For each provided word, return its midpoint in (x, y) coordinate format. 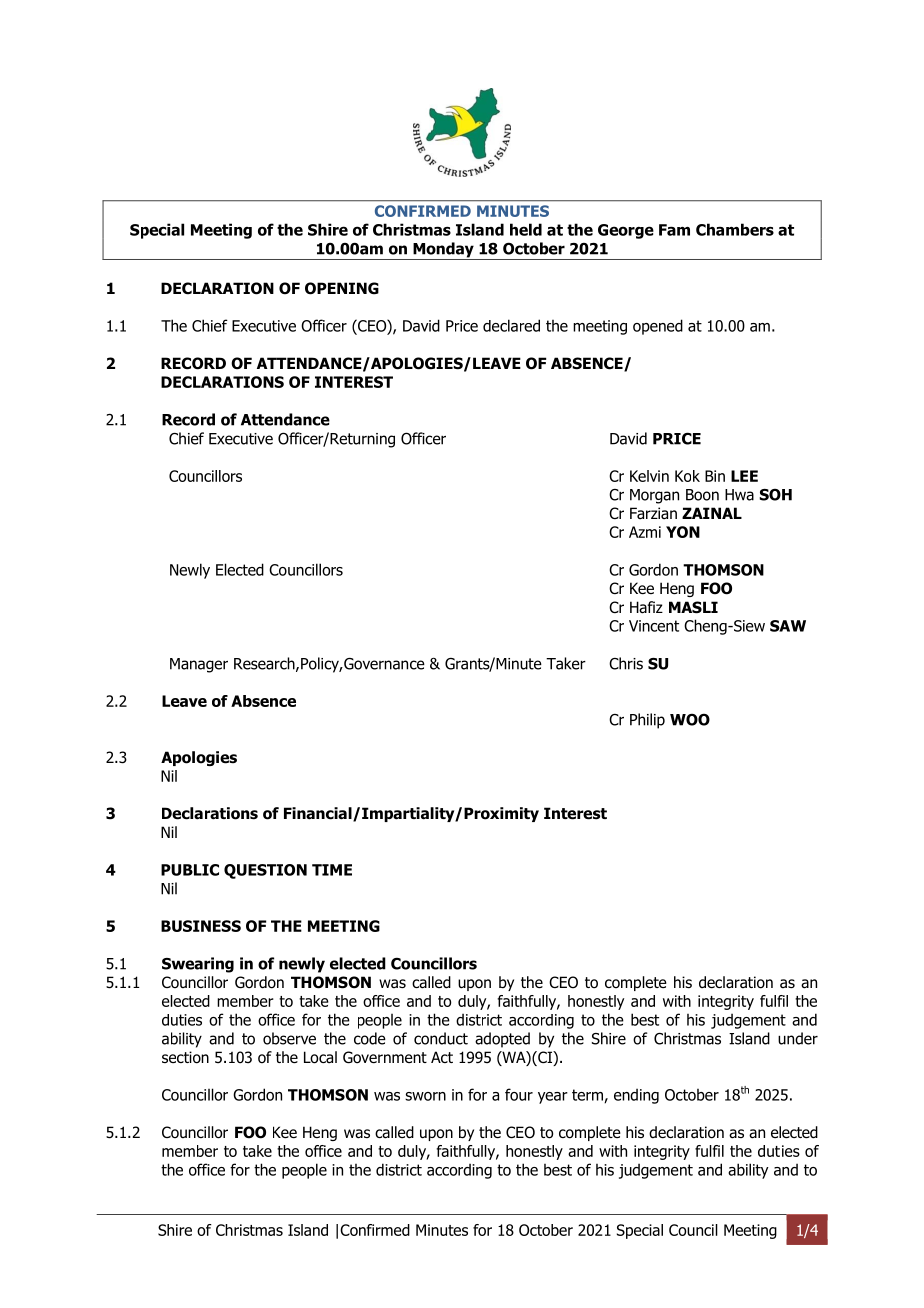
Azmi (645, 532)
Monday (443, 251)
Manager (199, 665)
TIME (332, 870)
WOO (690, 719)
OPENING (342, 288)
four (519, 1094)
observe (289, 1038)
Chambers (735, 229)
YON (683, 532)
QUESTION (265, 871)
